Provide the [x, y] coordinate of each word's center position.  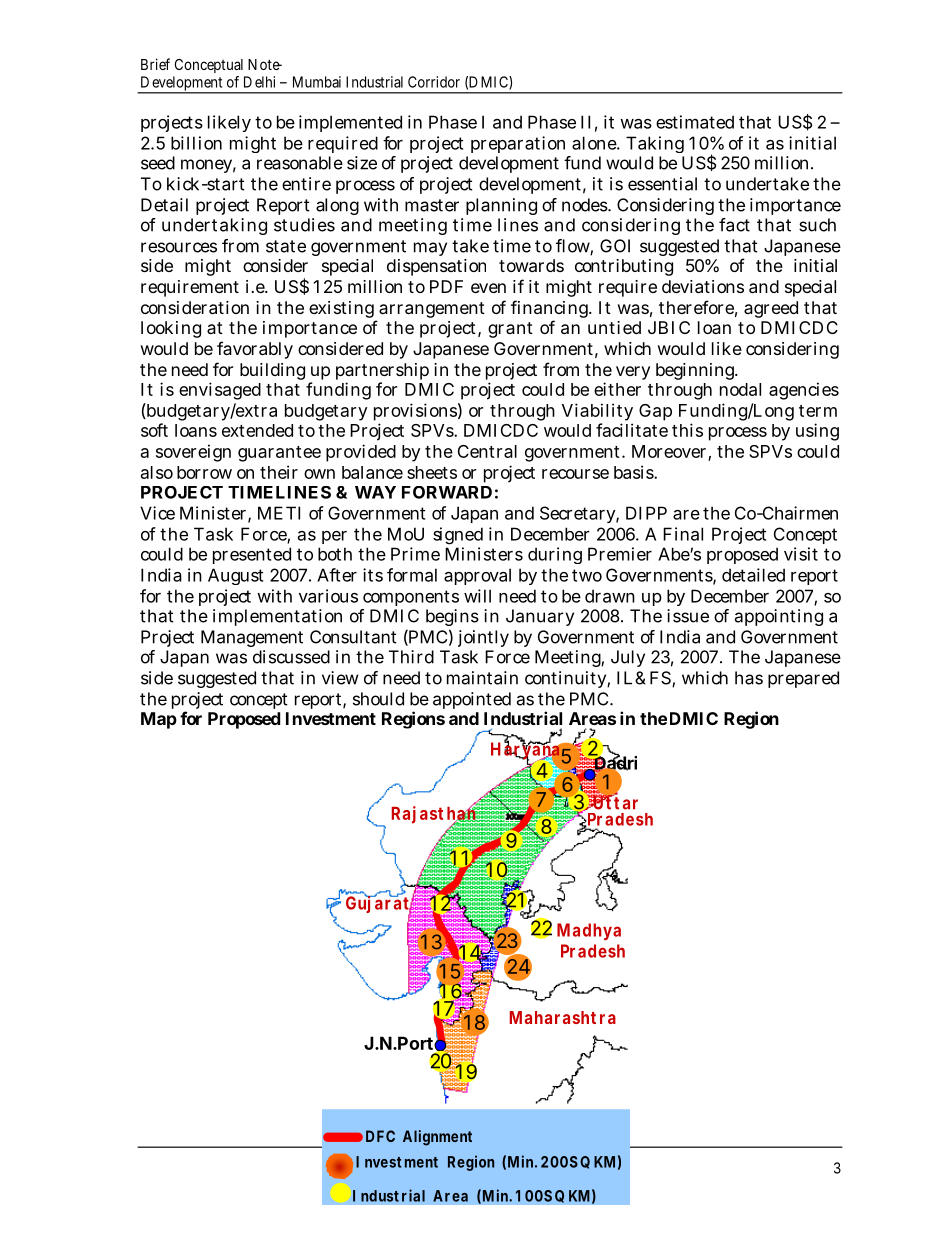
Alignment [437, 1138]
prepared [803, 679]
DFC [380, 1136]
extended [257, 430]
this [687, 430]
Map [159, 720]
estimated [695, 122]
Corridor [434, 82]
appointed [472, 700]
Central [487, 451]
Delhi [259, 82]
